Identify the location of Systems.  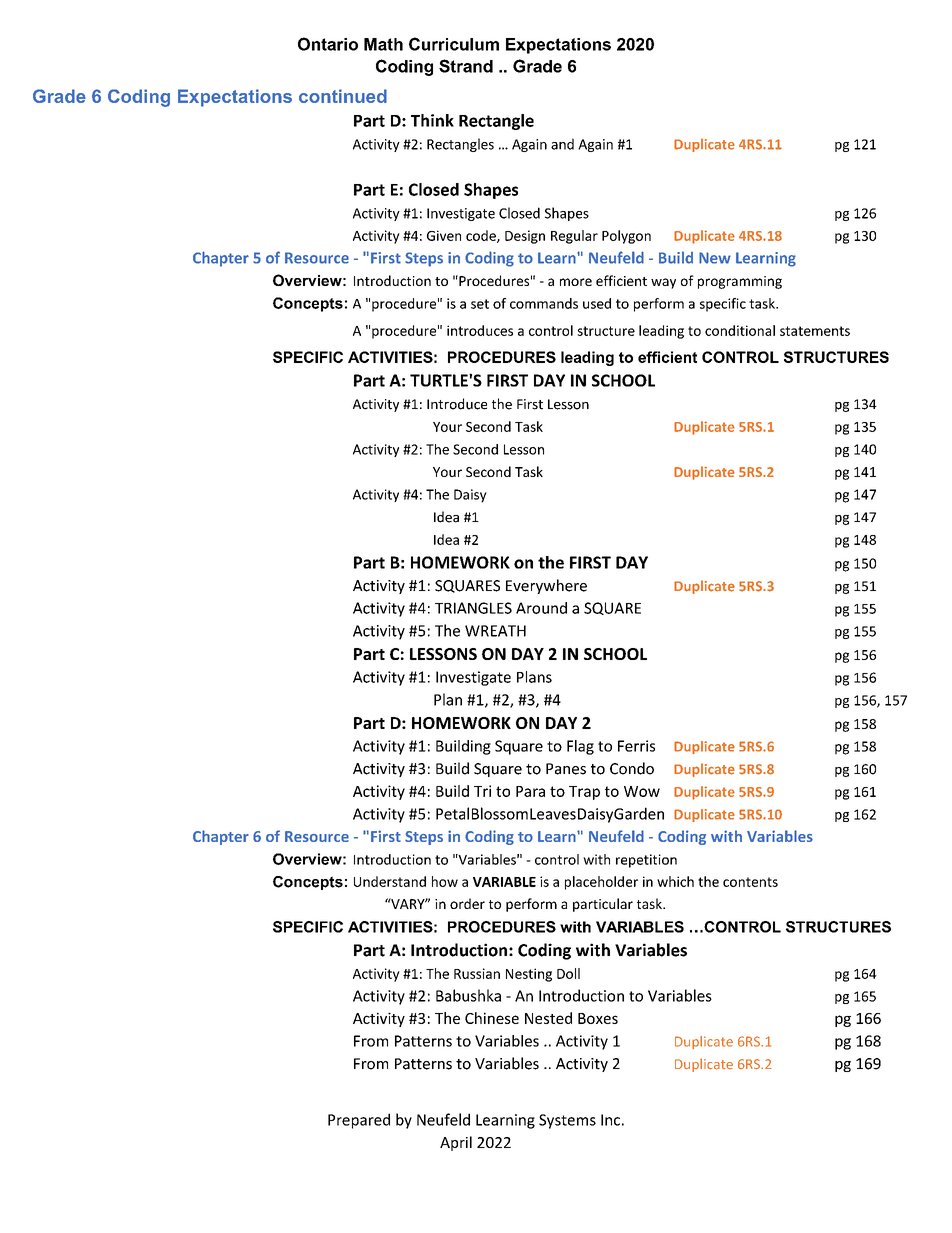
(567, 1121).
